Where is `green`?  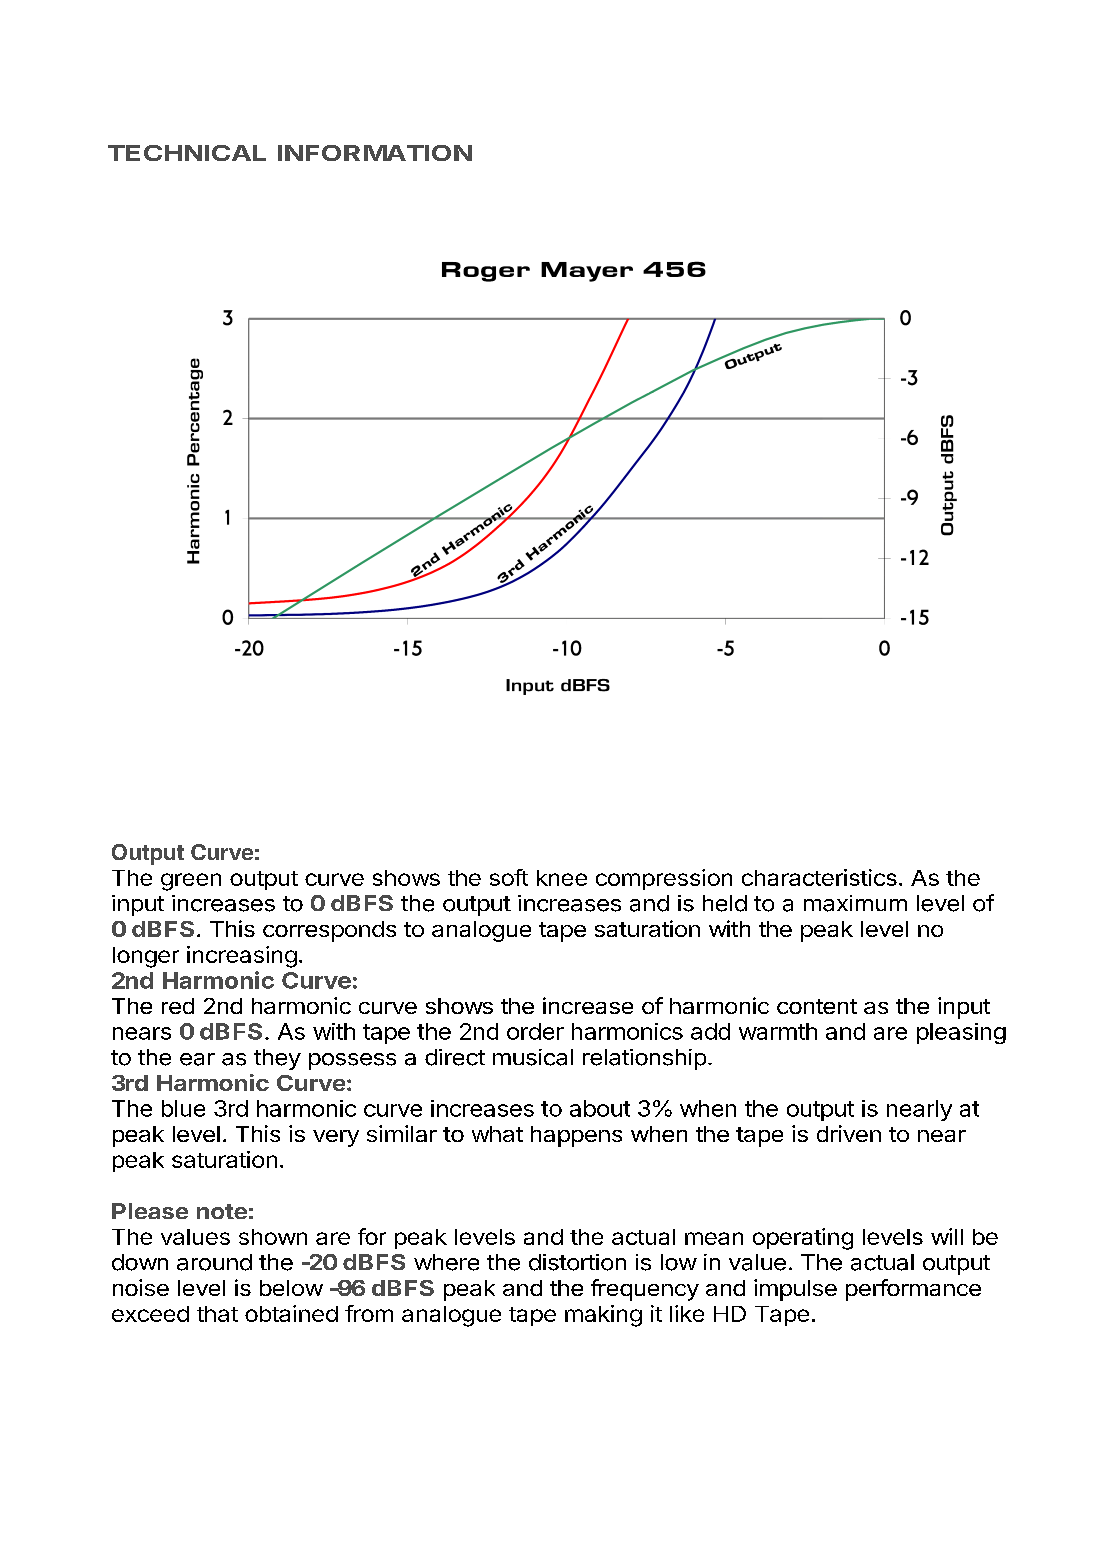 green is located at coordinates (191, 882).
